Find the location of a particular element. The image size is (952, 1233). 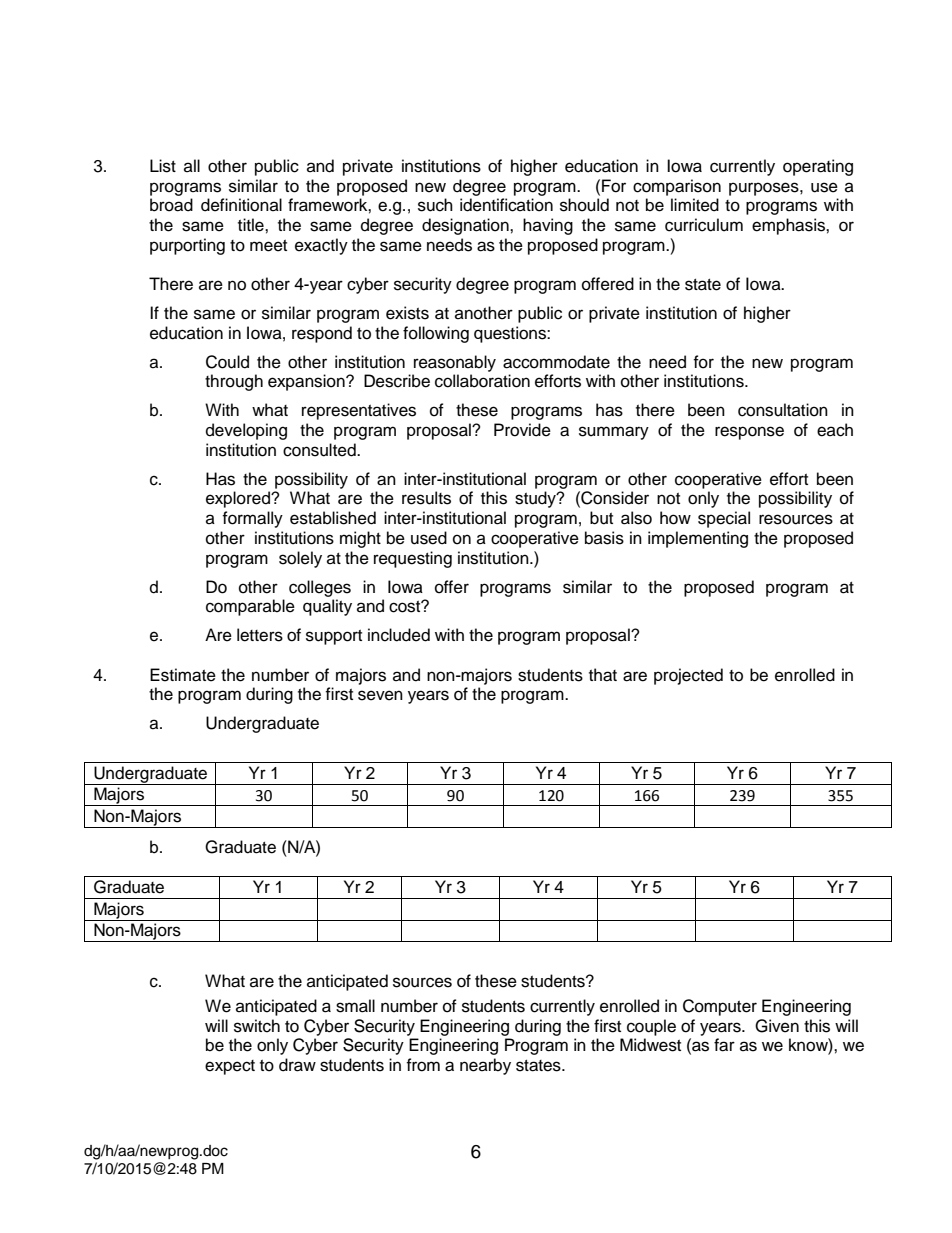

limited is located at coordinates (695, 205).
